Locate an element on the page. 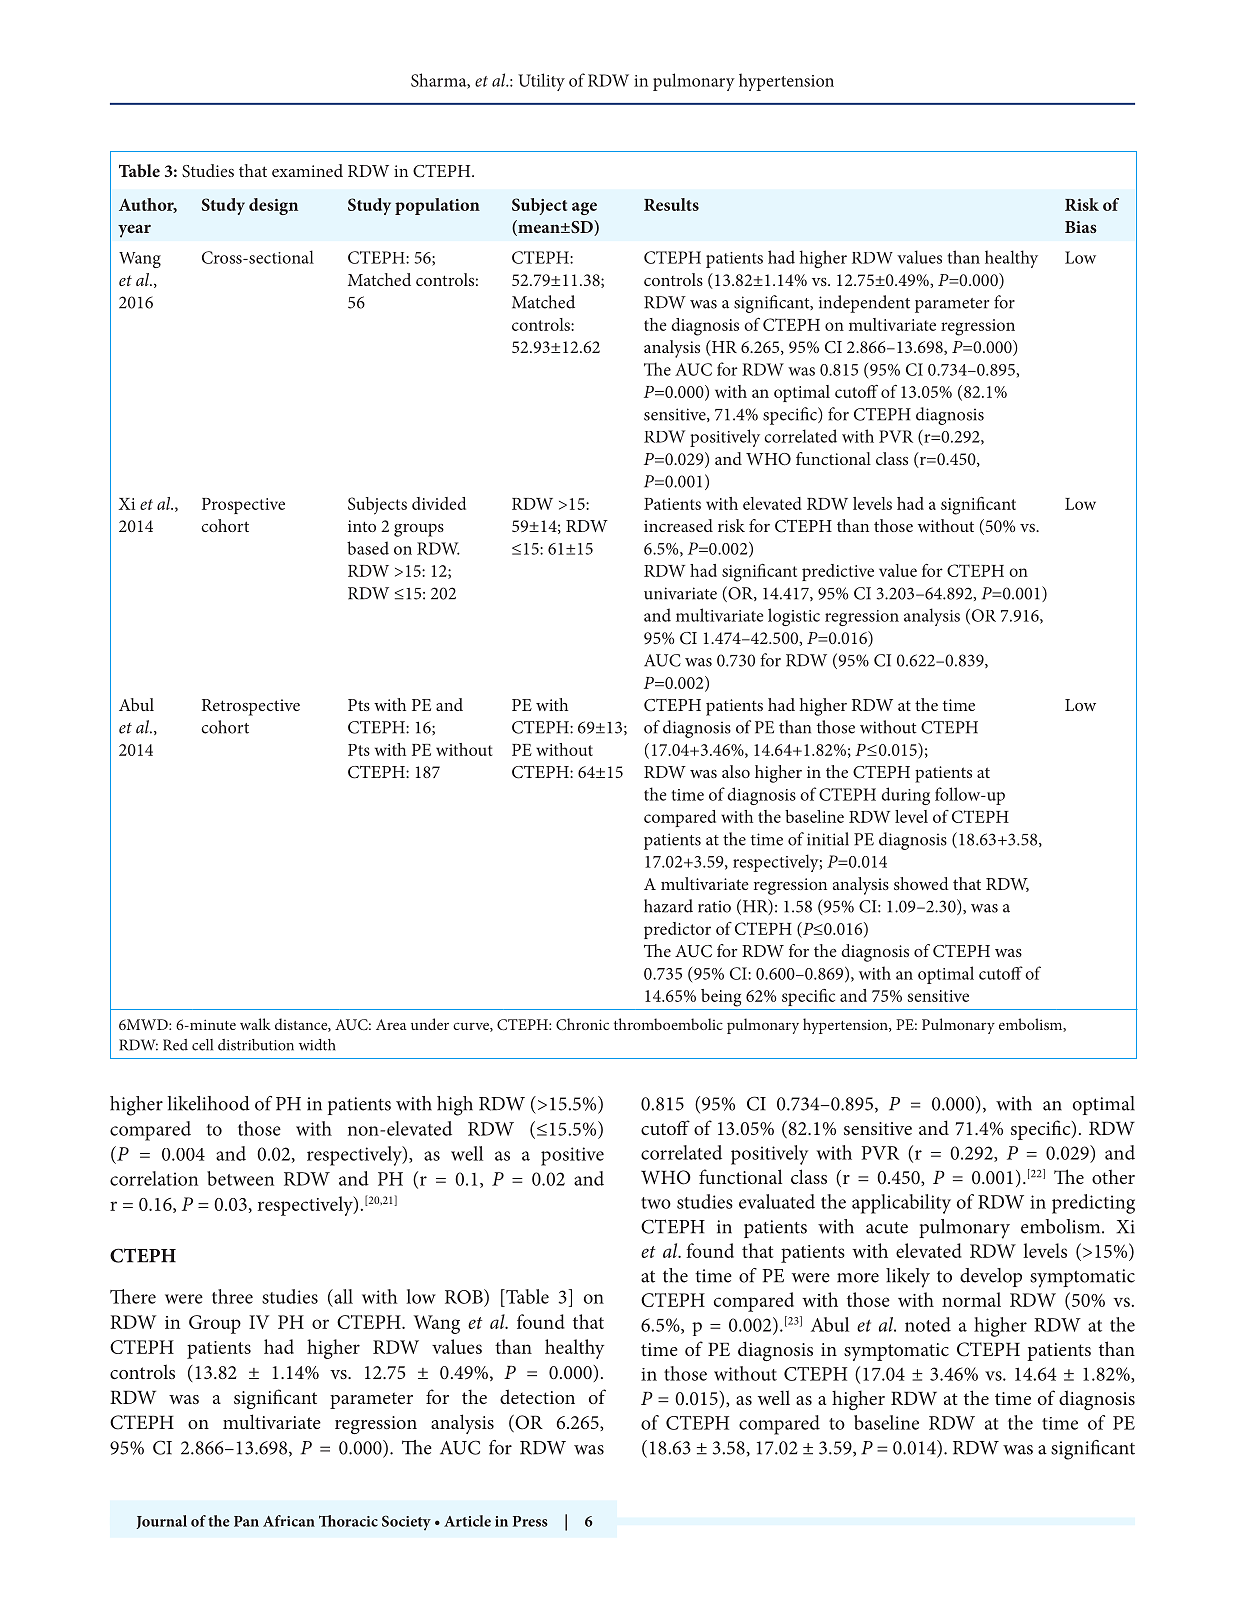 The width and height of the image is (1245, 1611). Retrospective is located at coordinates (251, 707).
